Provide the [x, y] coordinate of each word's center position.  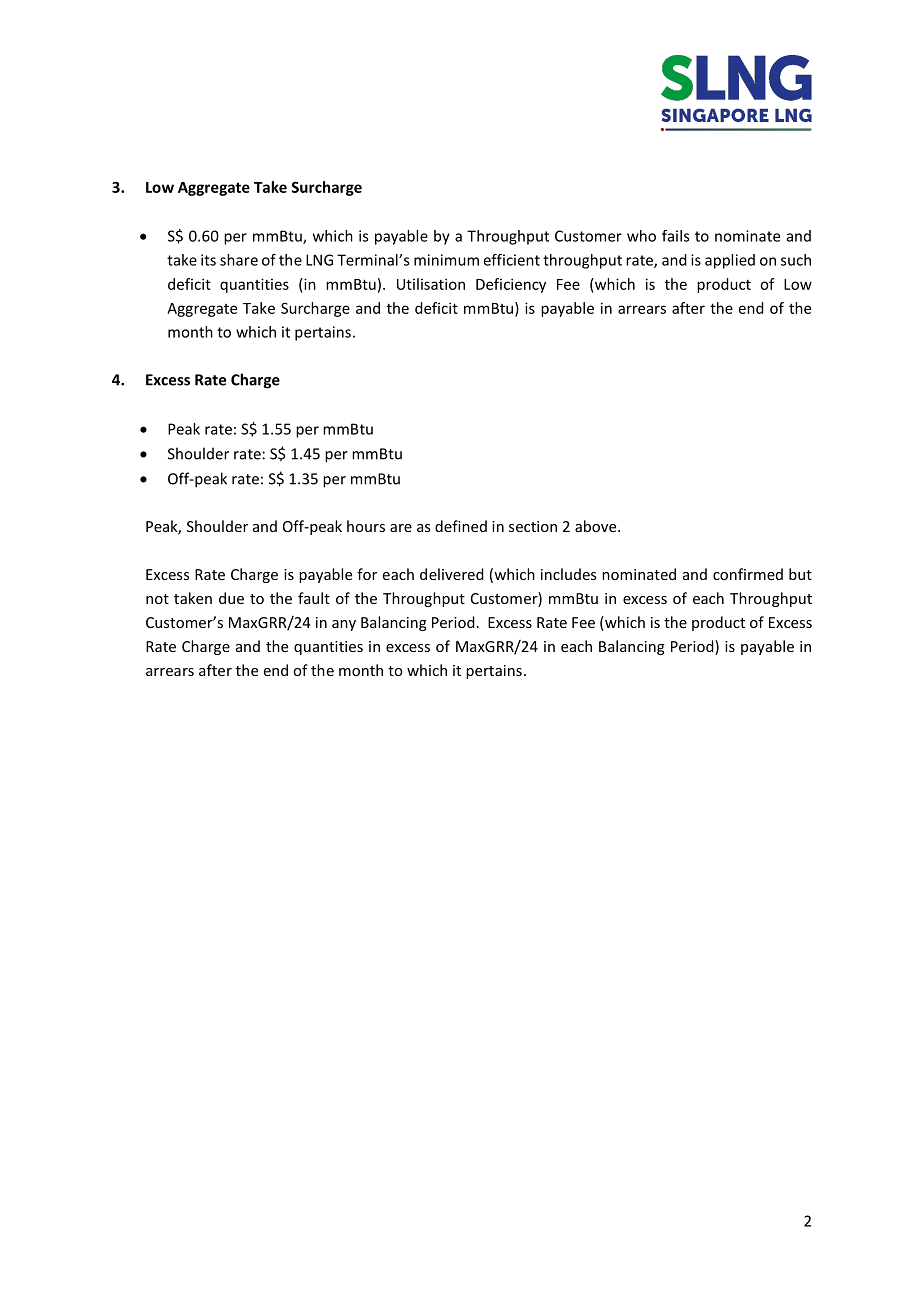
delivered [452, 574]
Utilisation [431, 284]
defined [461, 526]
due [231, 598]
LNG [319, 260]
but [800, 574]
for [367, 574]
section [533, 526]
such [796, 260]
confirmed [748, 574]
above [597, 526]
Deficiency [511, 285]
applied [730, 261]
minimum [446, 260]
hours [366, 526]
